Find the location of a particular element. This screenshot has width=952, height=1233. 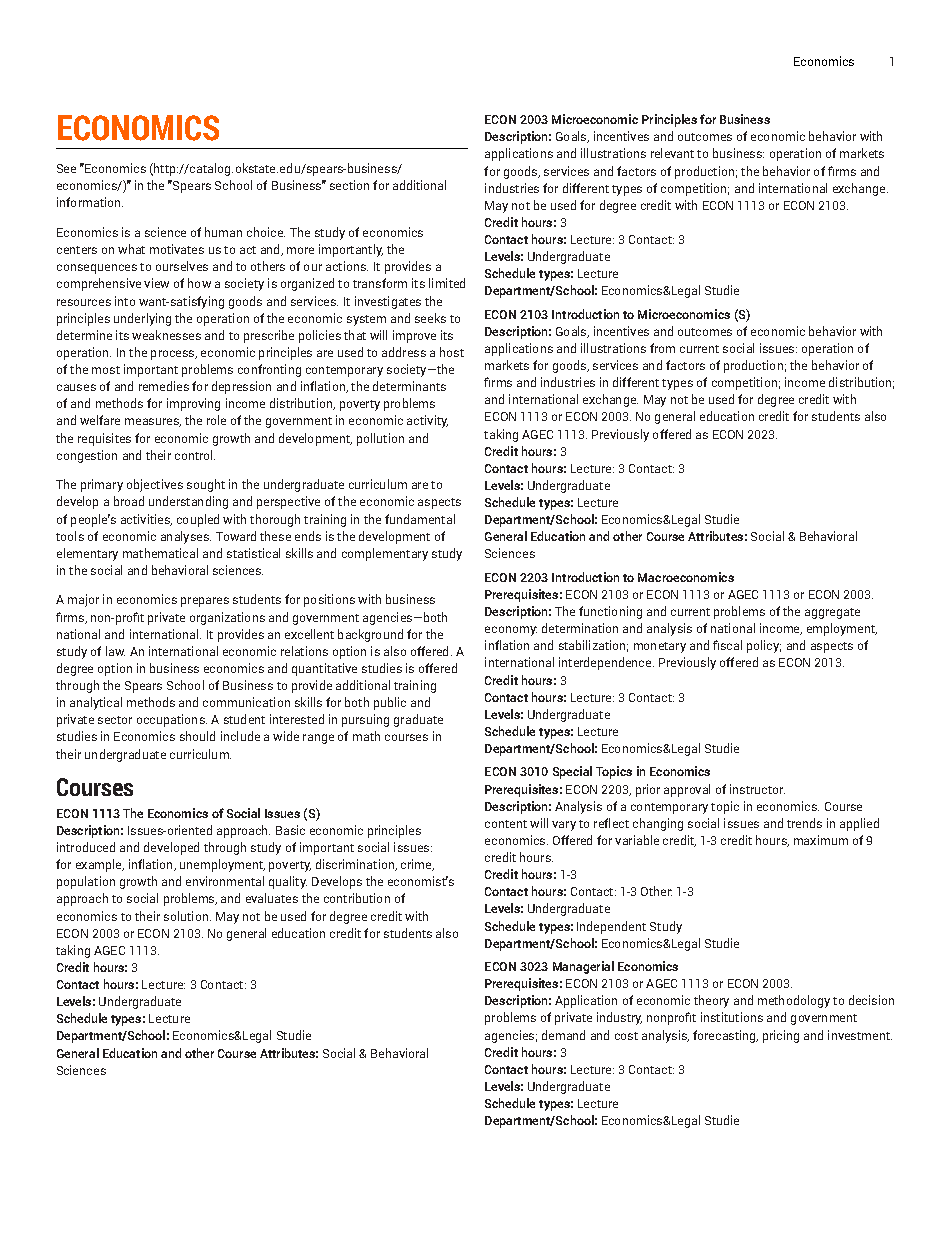

prepares is located at coordinates (205, 602).
